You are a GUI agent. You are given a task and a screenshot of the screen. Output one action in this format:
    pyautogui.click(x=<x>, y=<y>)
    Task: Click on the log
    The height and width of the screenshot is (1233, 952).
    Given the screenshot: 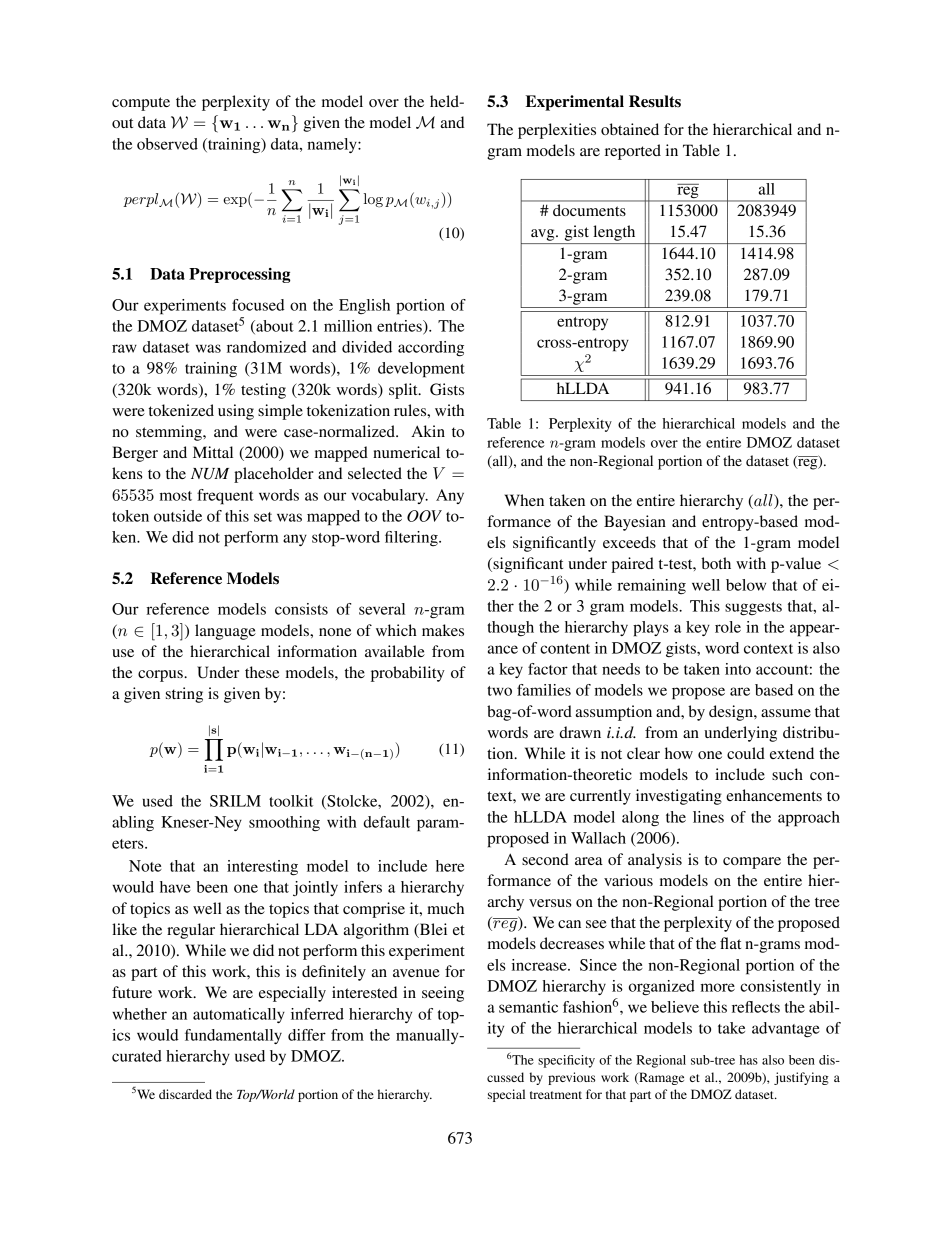 What is the action you would take?
    pyautogui.click(x=373, y=200)
